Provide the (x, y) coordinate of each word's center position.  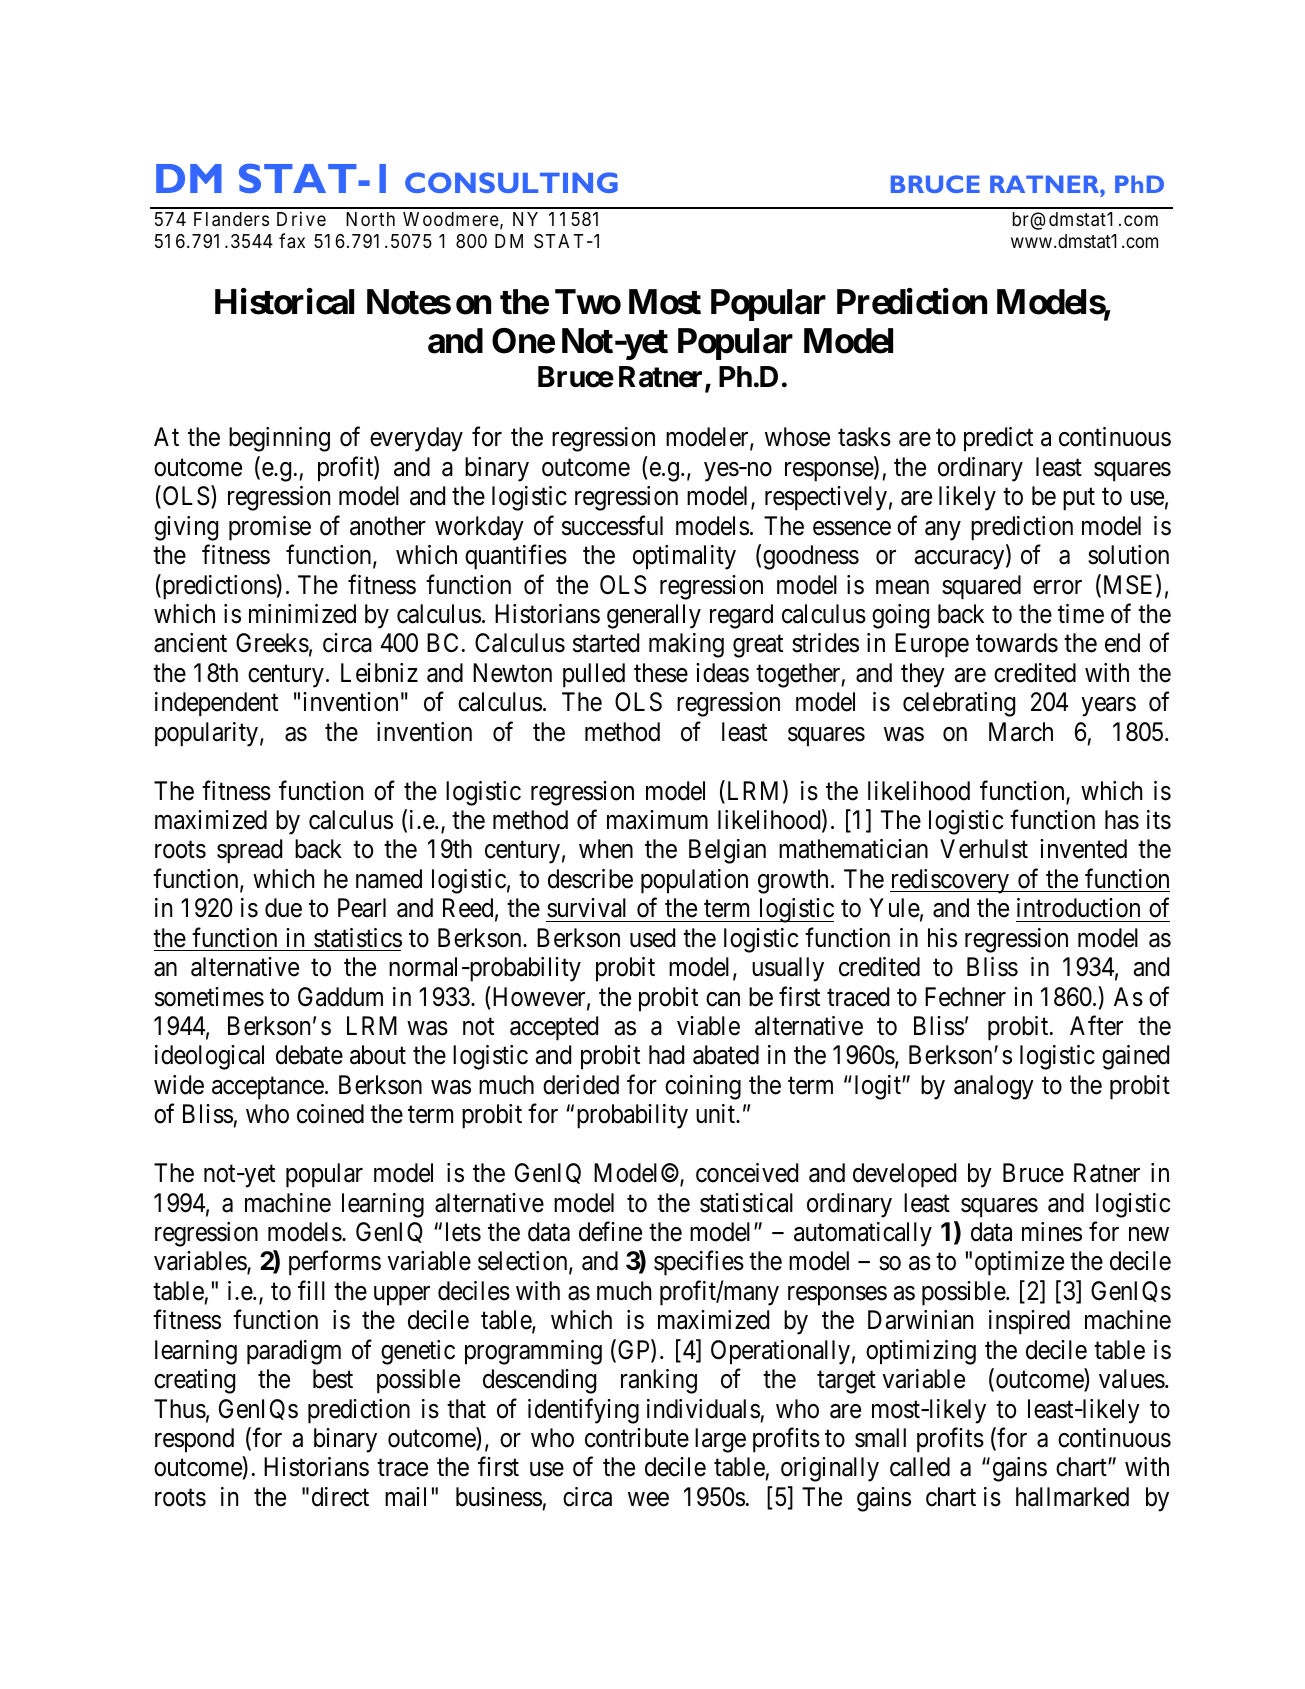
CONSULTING (511, 182)
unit (716, 1113)
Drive (301, 218)
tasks (864, 437)
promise (270, 528)
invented (1083, 849)
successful (612, 525)
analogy (994, 1087)
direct (340, 1497)
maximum (657, 820)
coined (330, 1114)
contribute (637, 1438)
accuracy (961, 560)
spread (249, 851)
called (920, 1467)
